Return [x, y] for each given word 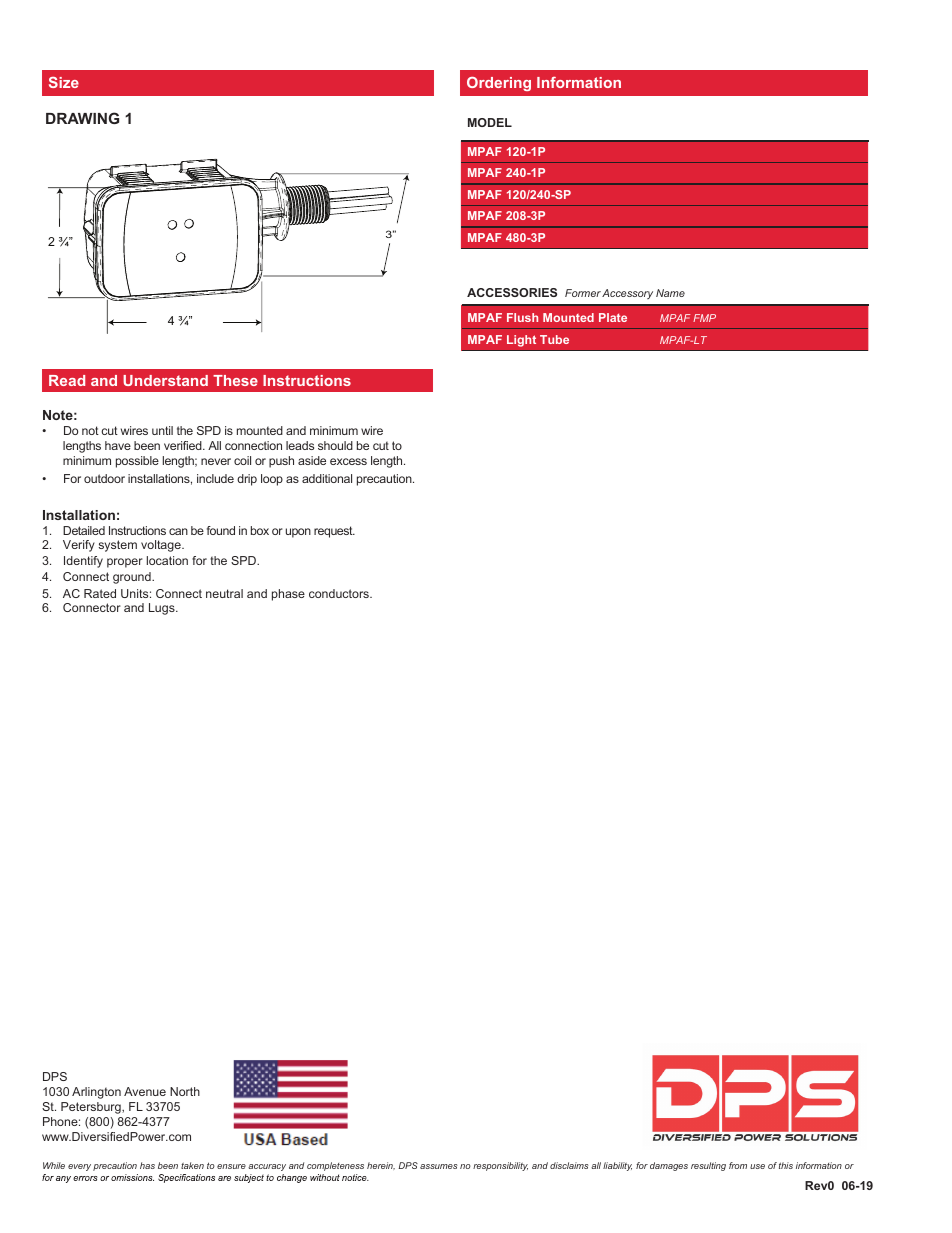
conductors [340, 593]
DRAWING [82, 118]
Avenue [145, 1091]
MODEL [490, 122]
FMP [704, 318]
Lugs [163, 609]
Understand [165, 380]
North [185, 1091]
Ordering [499, 84]
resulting [708, 1166]
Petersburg [92, 1108]
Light [521, 341]
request [334, 532]
